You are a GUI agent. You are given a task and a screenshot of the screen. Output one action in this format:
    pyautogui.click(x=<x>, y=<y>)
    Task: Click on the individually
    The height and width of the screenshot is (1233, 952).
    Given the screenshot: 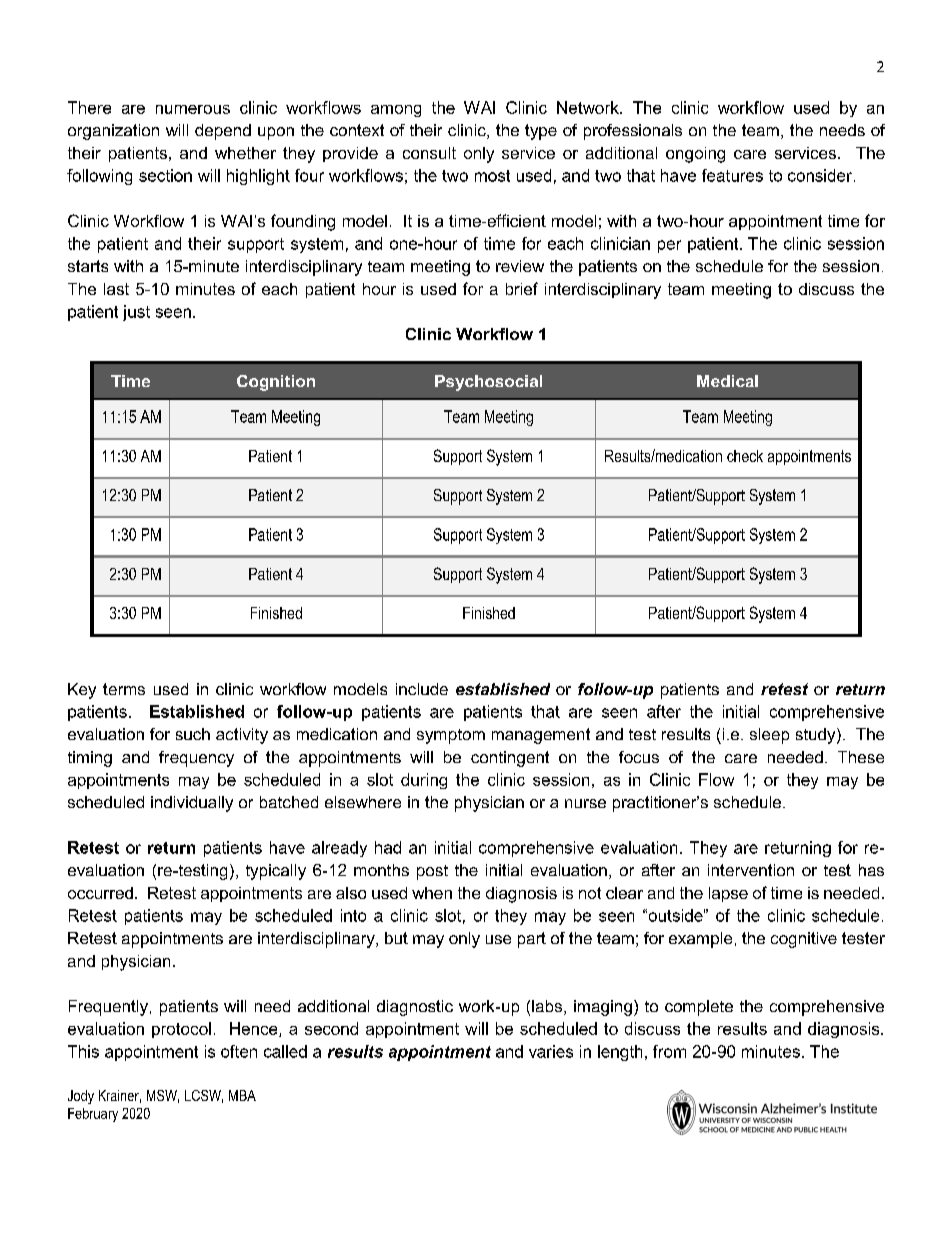 What is the action you would take?
    pyautogui.click(x=192, y=804)
